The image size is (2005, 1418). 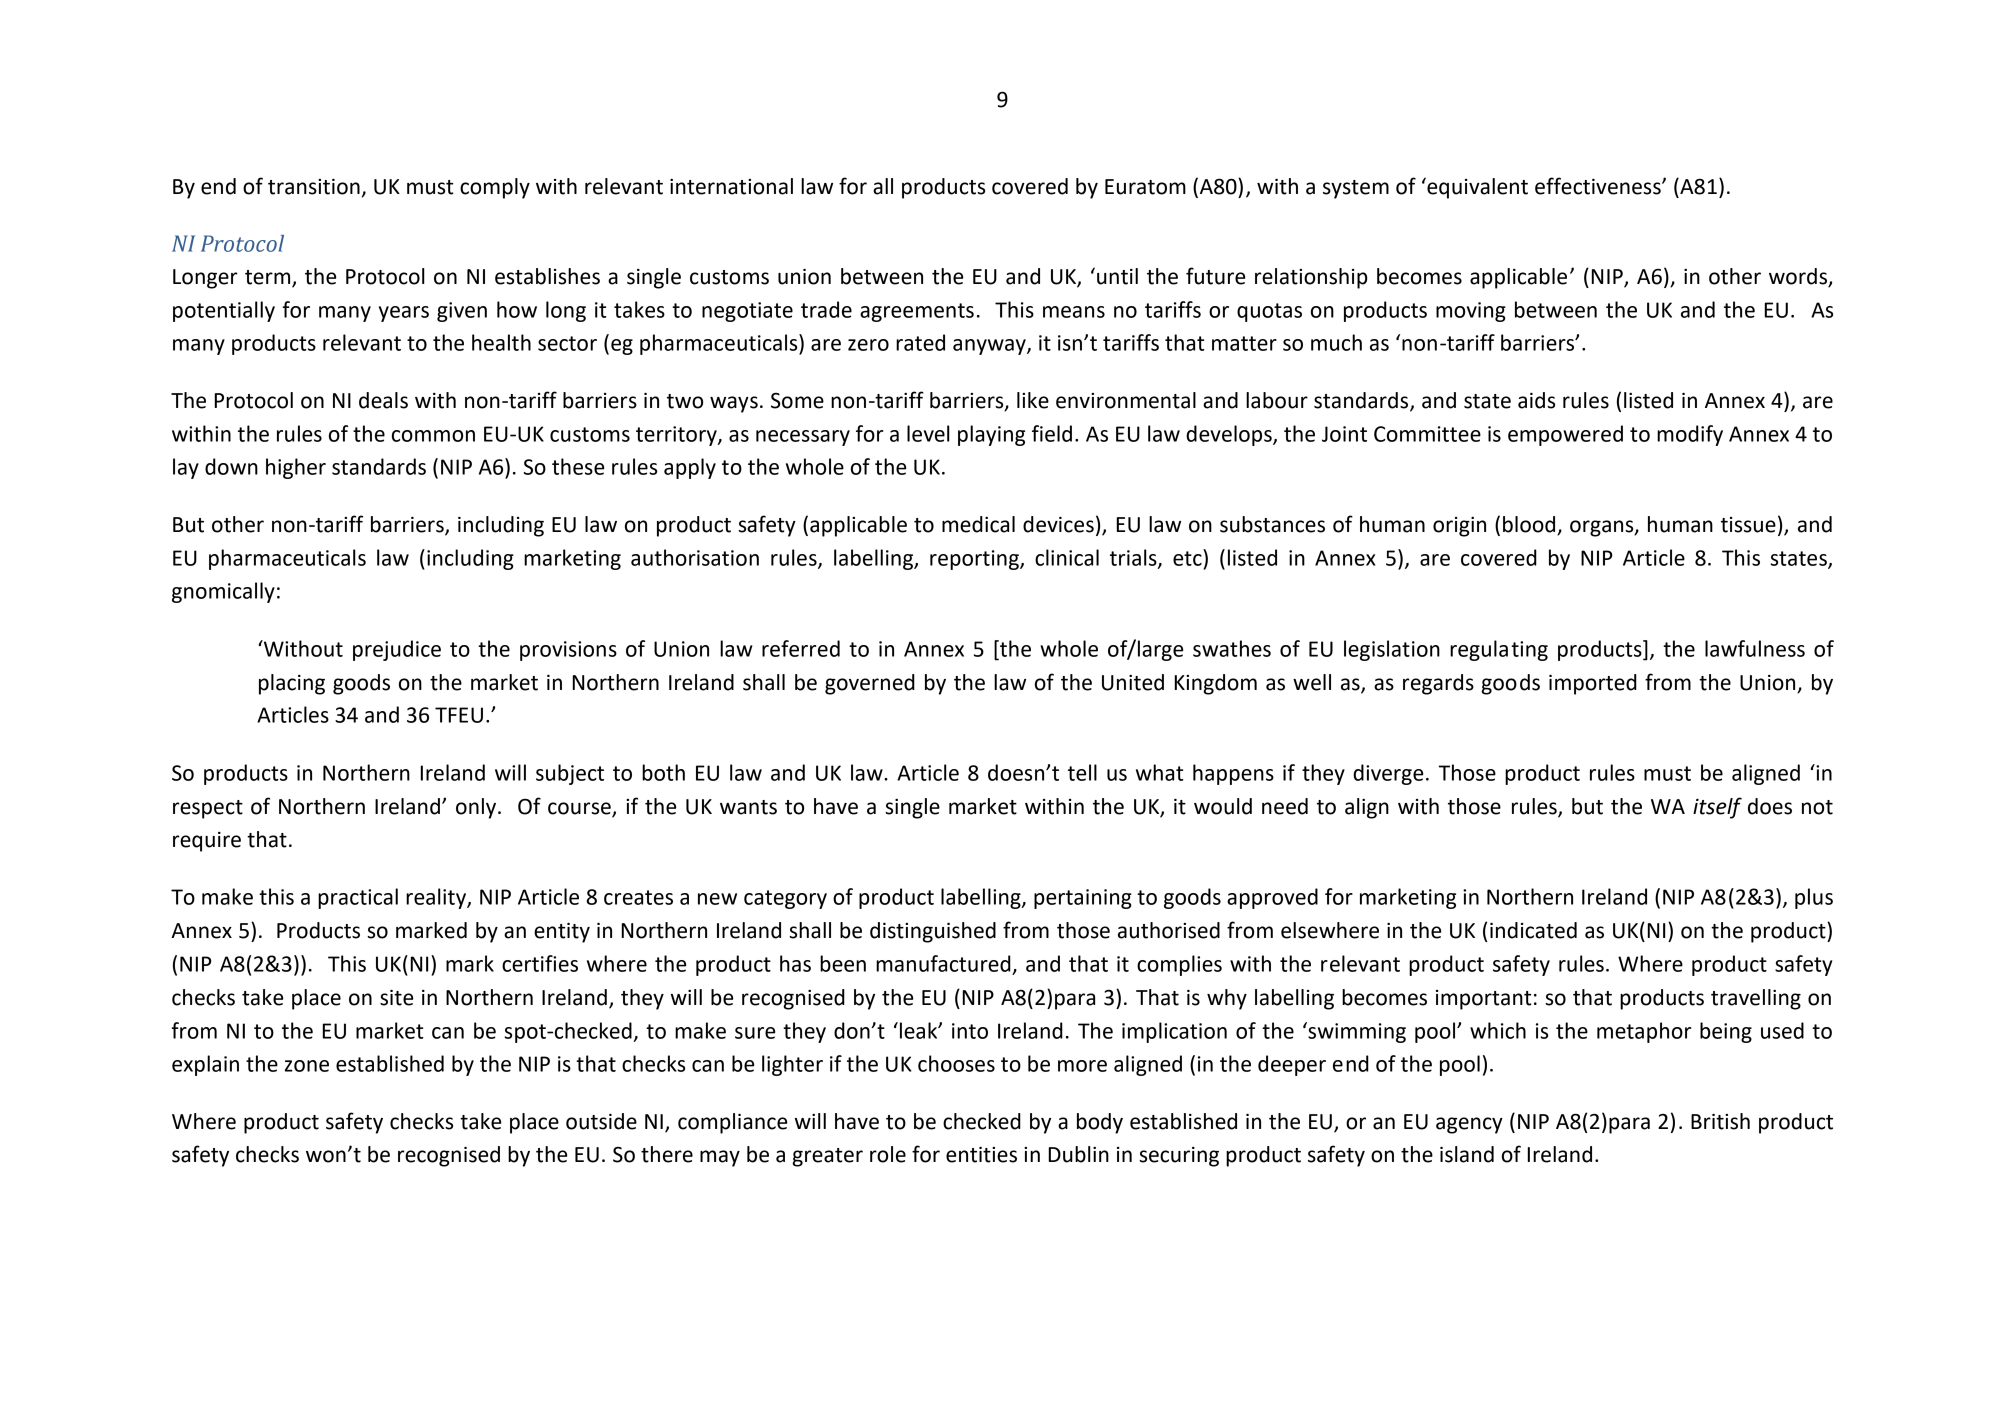 What do you see at coordinates (1720, 1121) in the image?
I see `British` at bounding box center [1720, 1121].
